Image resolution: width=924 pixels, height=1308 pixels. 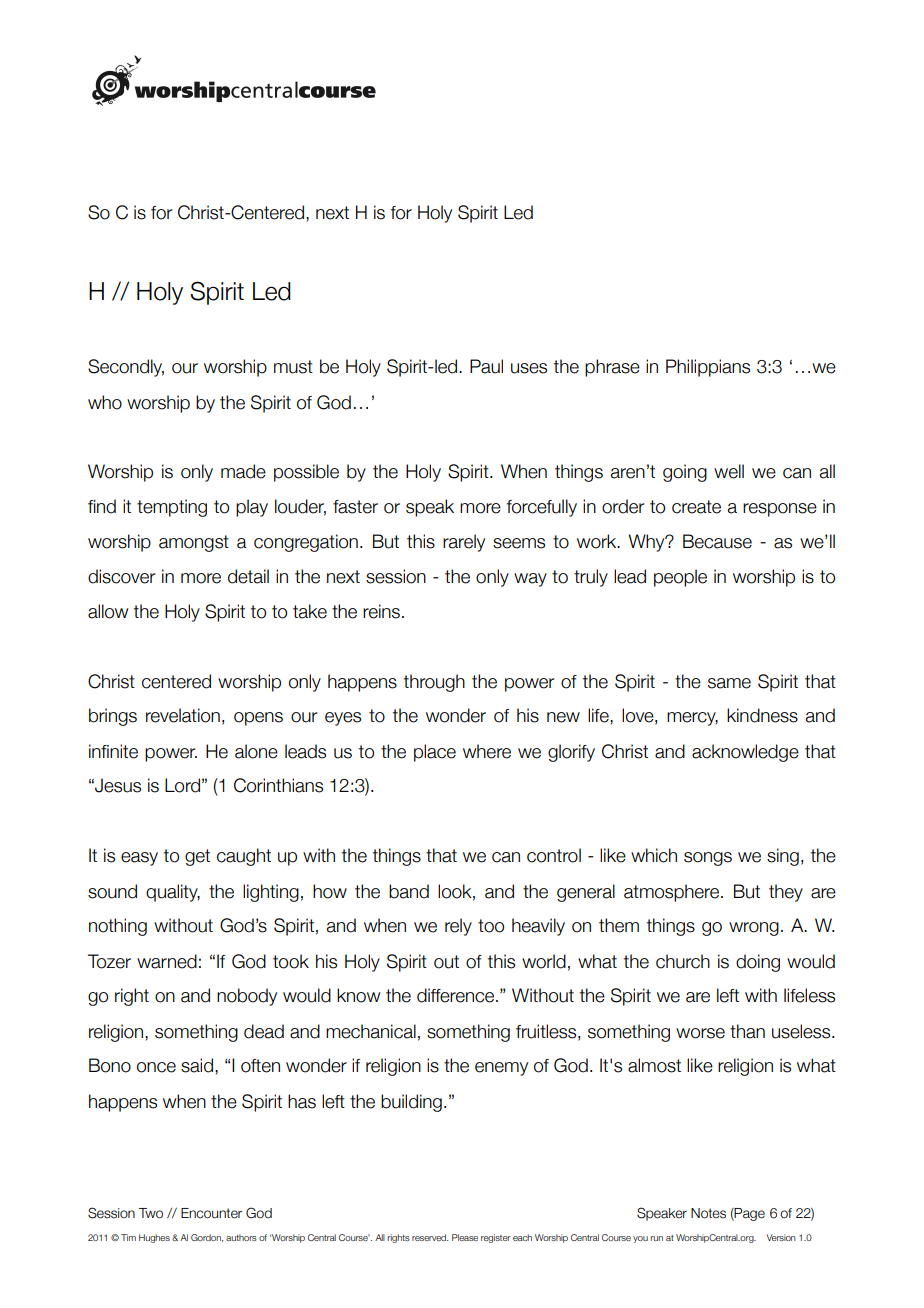 What do you see at coordinates (762, 715) in the screenshot?
I see `kindness` at bounding box center [762, 715].
